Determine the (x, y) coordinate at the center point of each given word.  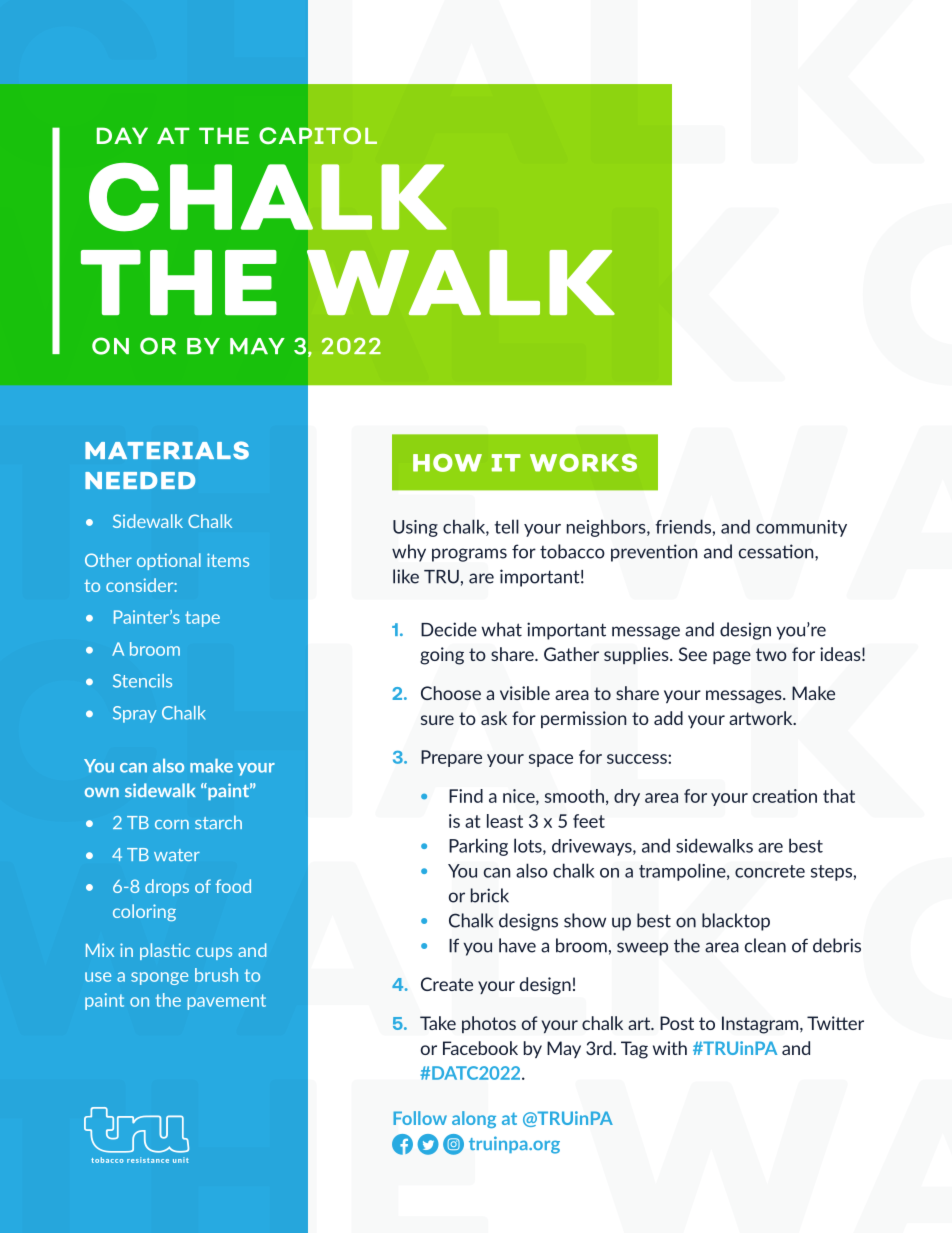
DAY (122, 135)
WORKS (583, 463)
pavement (227, 1002)
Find (466, 796)
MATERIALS (167, 450)
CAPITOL (318, 135)
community (801, 528)
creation (785, 796)
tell (507, 526)
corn (172, 824)
